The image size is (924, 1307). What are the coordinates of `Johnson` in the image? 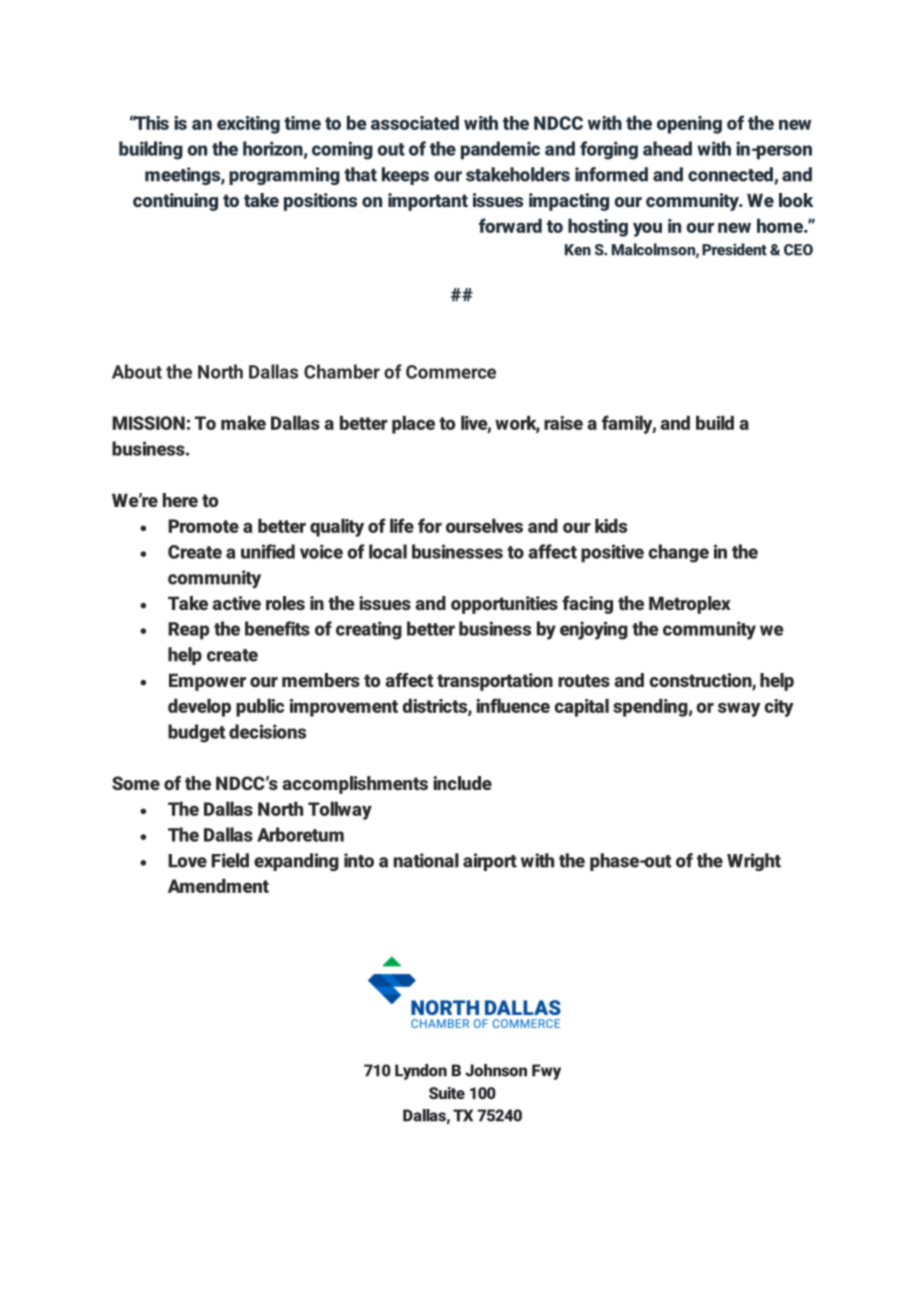 It's located at (496, 1070).
